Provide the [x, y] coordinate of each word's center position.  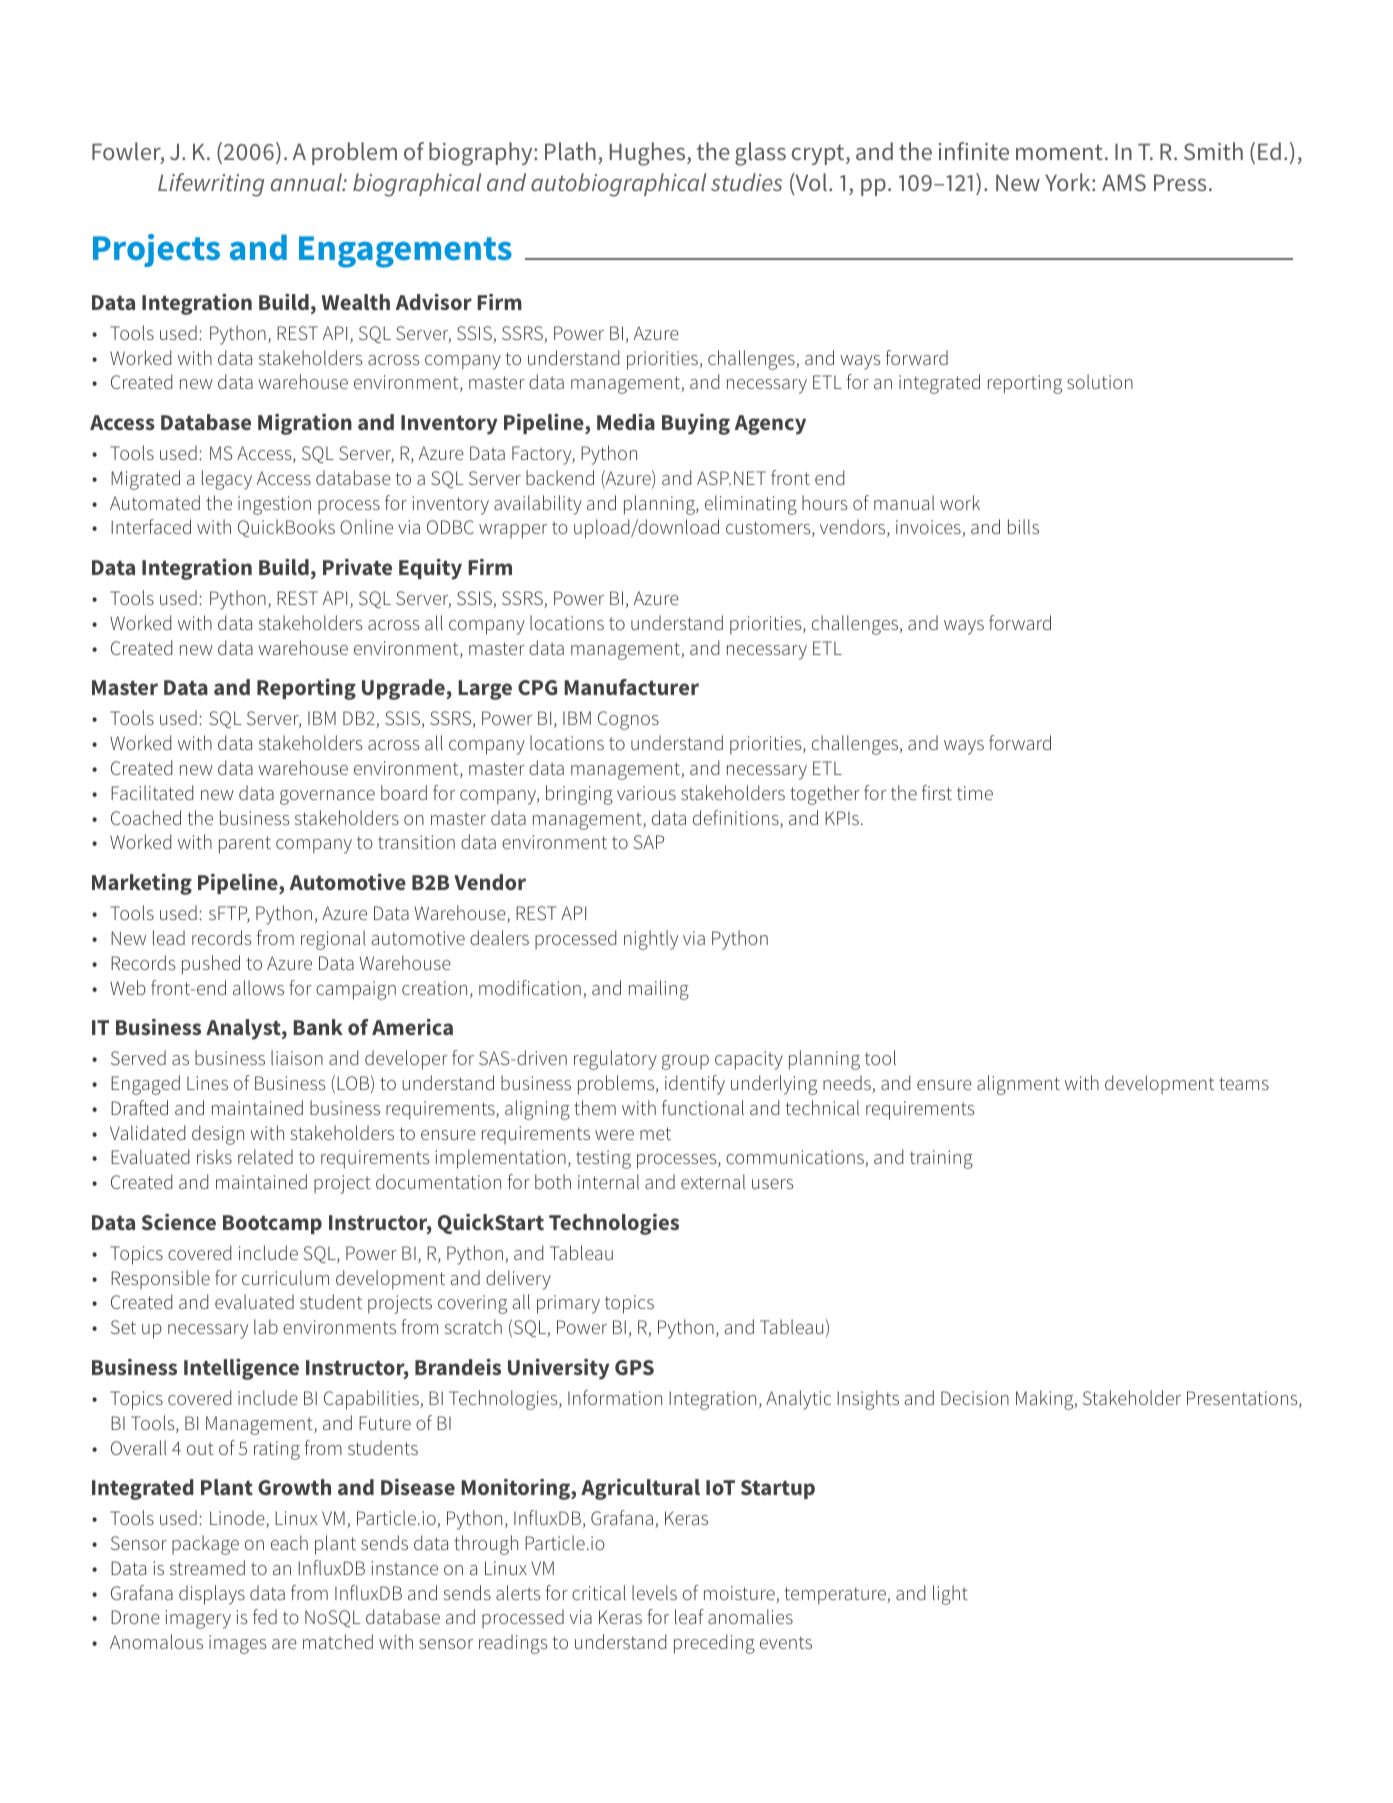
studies [746, 182]
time [975, 793]
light [950, 1595]
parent [245, 845]
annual [307, 182]
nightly [651, 940]
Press [1180, 183]
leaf [689, 1616]
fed [265, 1616]
